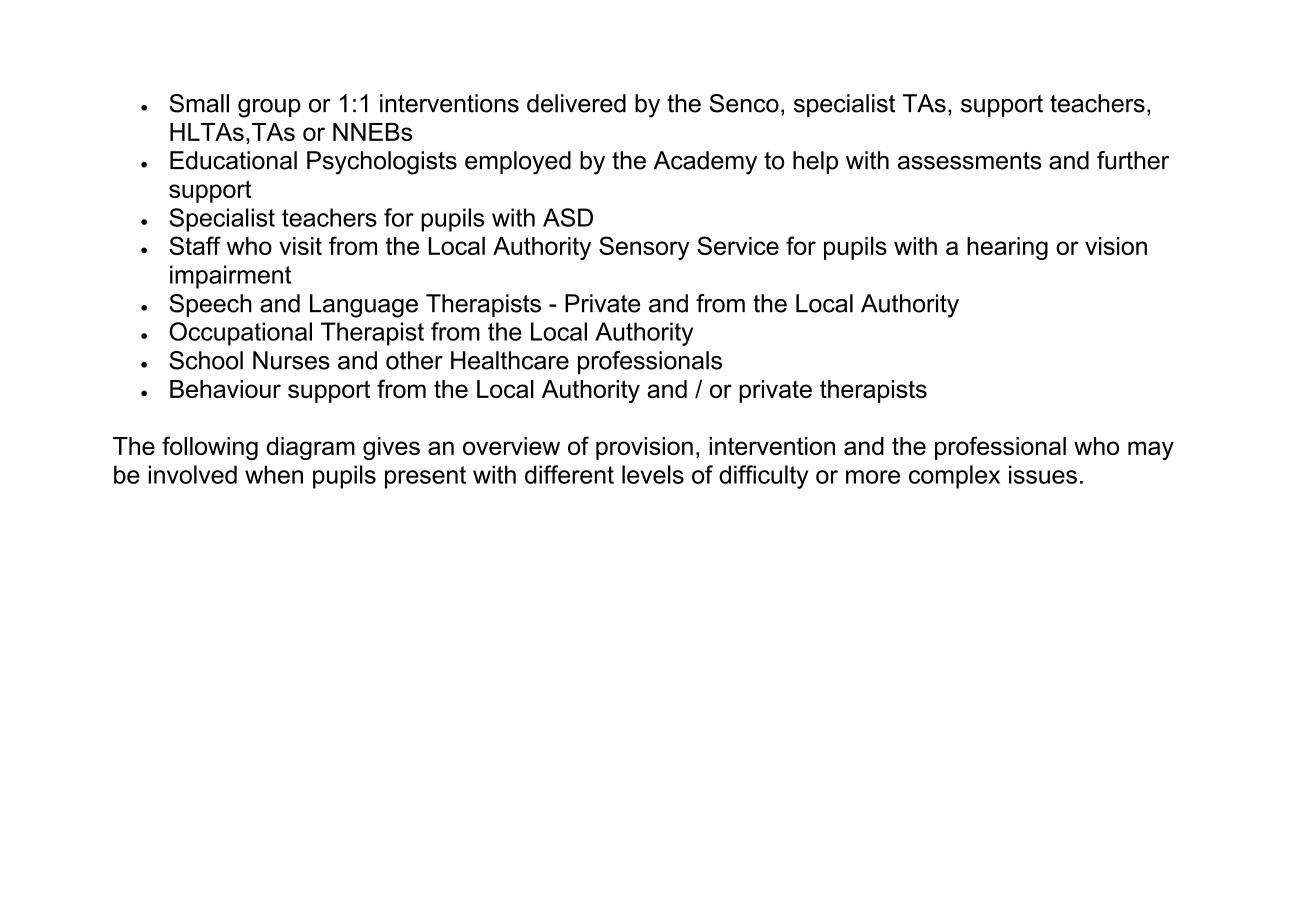 This screenshot has height=924, width=1308. What do you see at coordinates (576, 103) in the screenshot?
I see `delivered` at bounding box center [576, 103].
